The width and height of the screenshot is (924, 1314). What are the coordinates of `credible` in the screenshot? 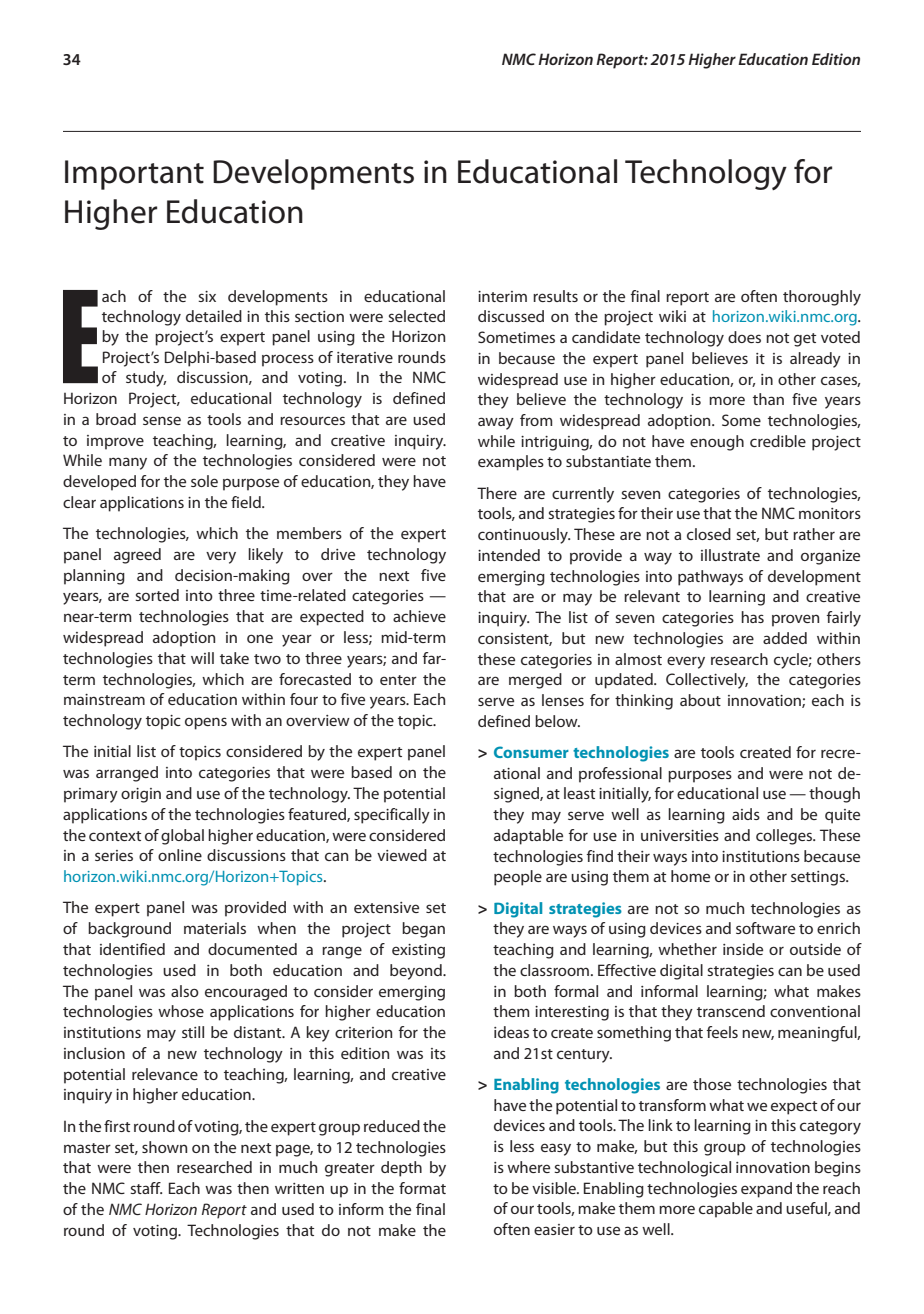 It's located at (778, 441).
